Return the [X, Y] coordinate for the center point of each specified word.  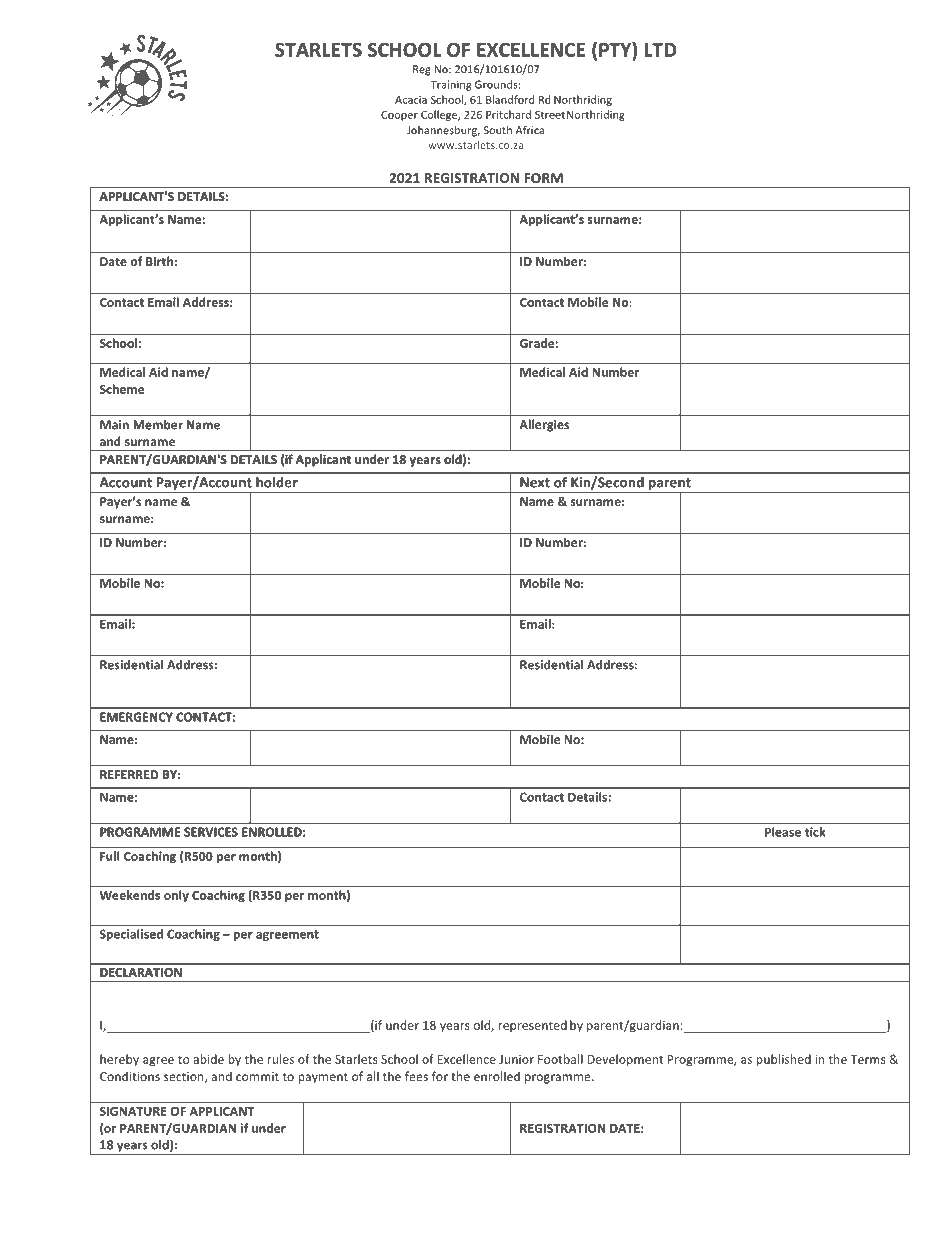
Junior [516, 1059]
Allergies [544, 425]
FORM [543, 178]
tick [815, 832]
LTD [660, 50]
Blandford [510, 99]
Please [783, 832]
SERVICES [211, 832]
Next [535, 482]
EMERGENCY [136, 717]
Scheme [122, 389]
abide [208, 1059]
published [783, 1060]
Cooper [399, 116]
